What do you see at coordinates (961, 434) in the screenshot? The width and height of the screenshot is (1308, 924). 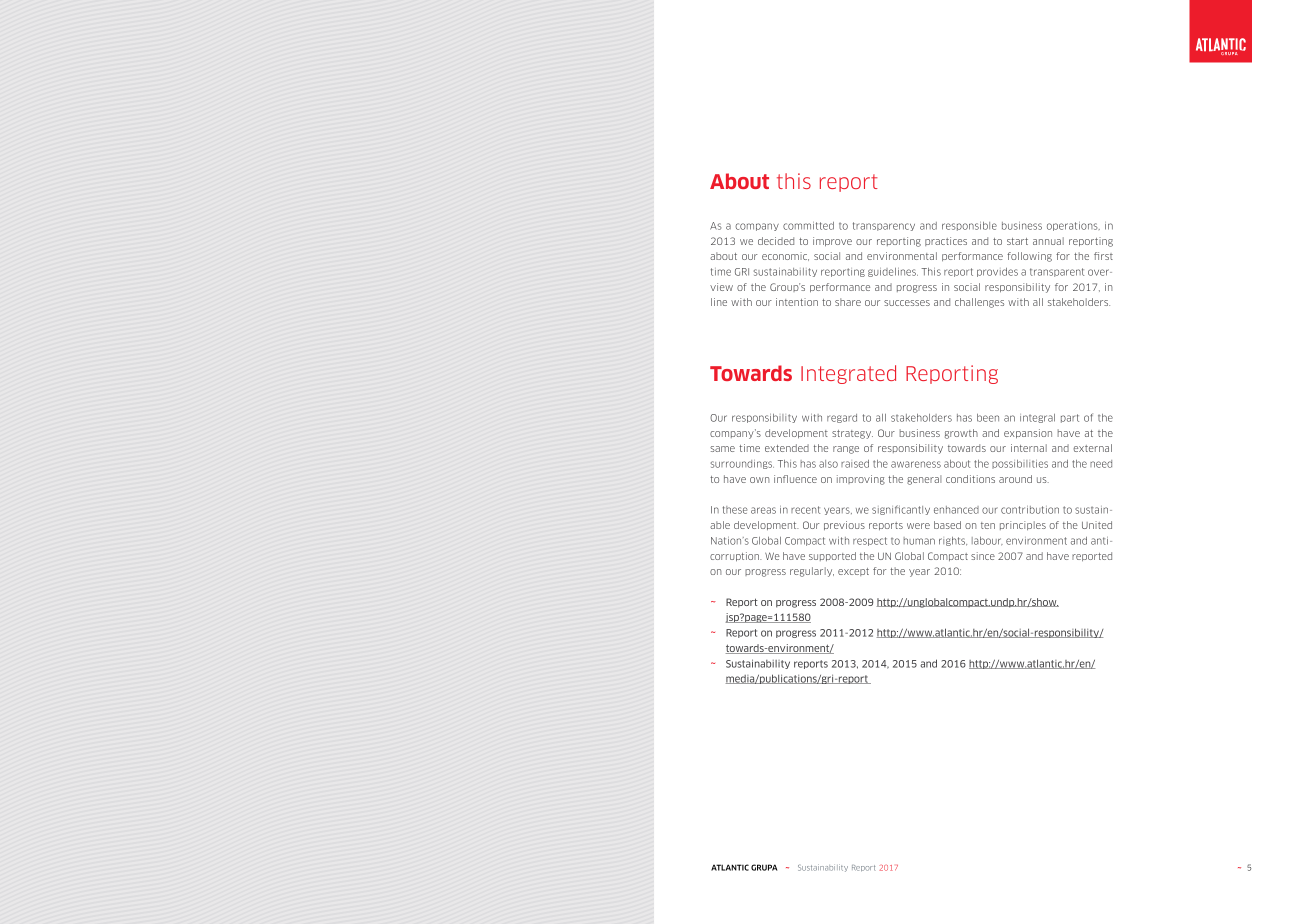 I see `growth` at bounding box center [961, 434].
